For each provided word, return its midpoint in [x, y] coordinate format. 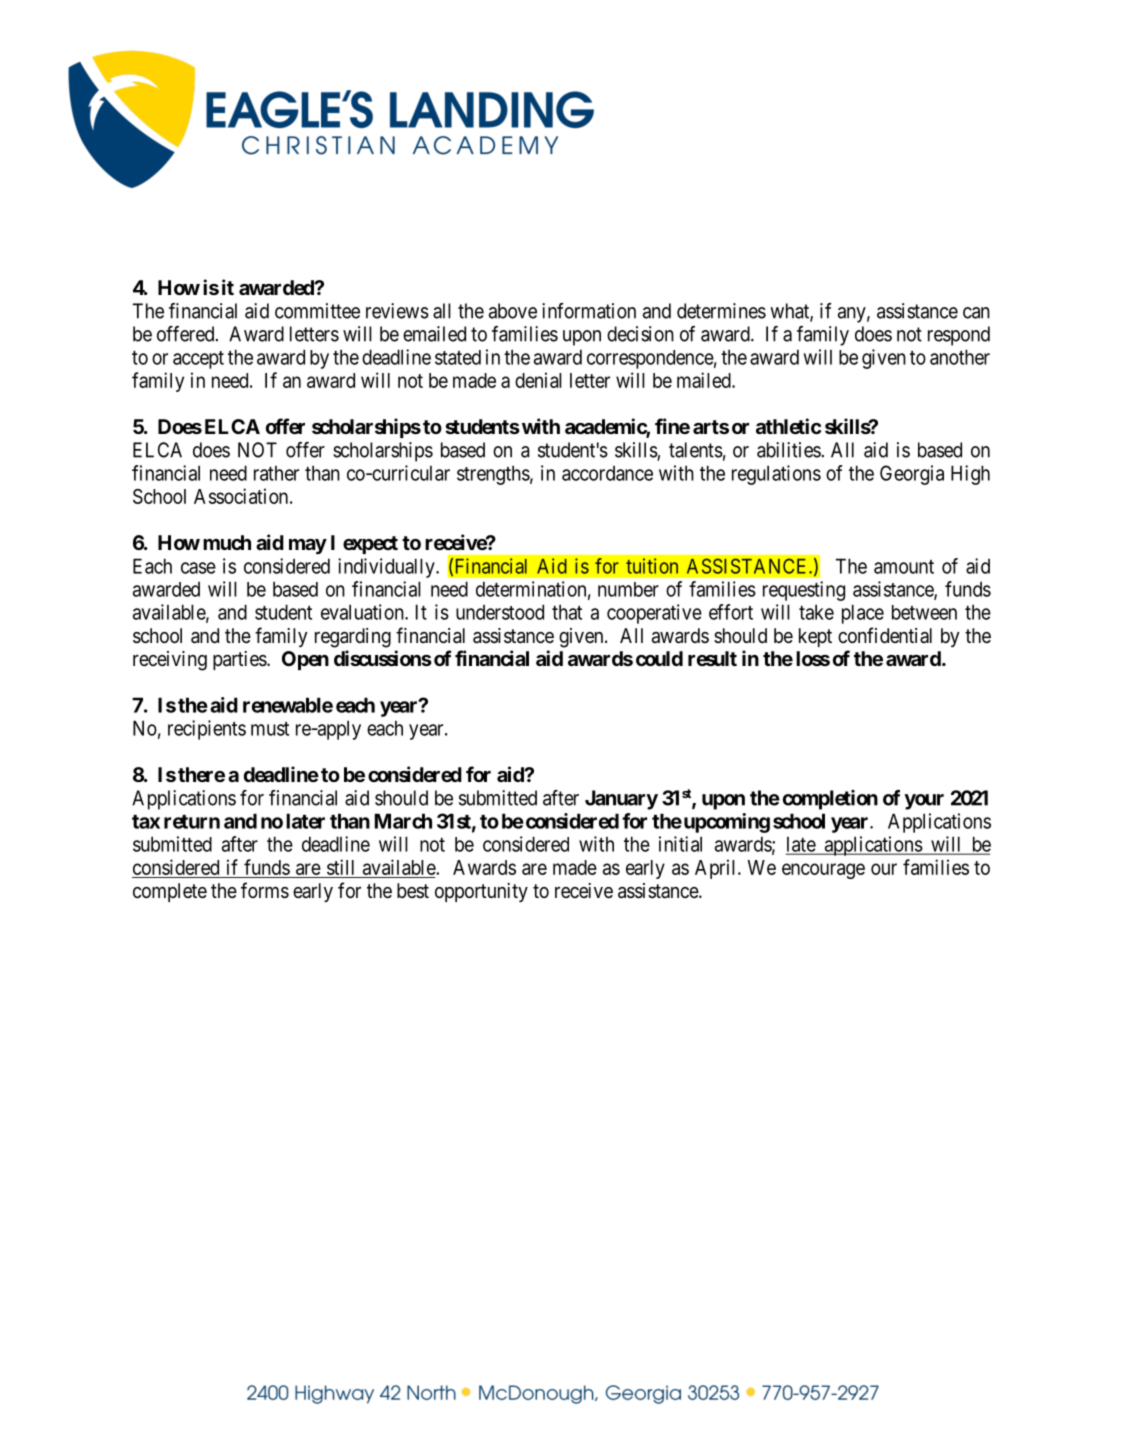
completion [830, 800]
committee [317, 311]
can [976, 313]
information [589, 311]
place [863, 614]
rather [276, 473]
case [198, 568]
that [567, 612]
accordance [607, 473]
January [621, 800]
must [270, 729]
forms [265, 890]
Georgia [912, 475]
